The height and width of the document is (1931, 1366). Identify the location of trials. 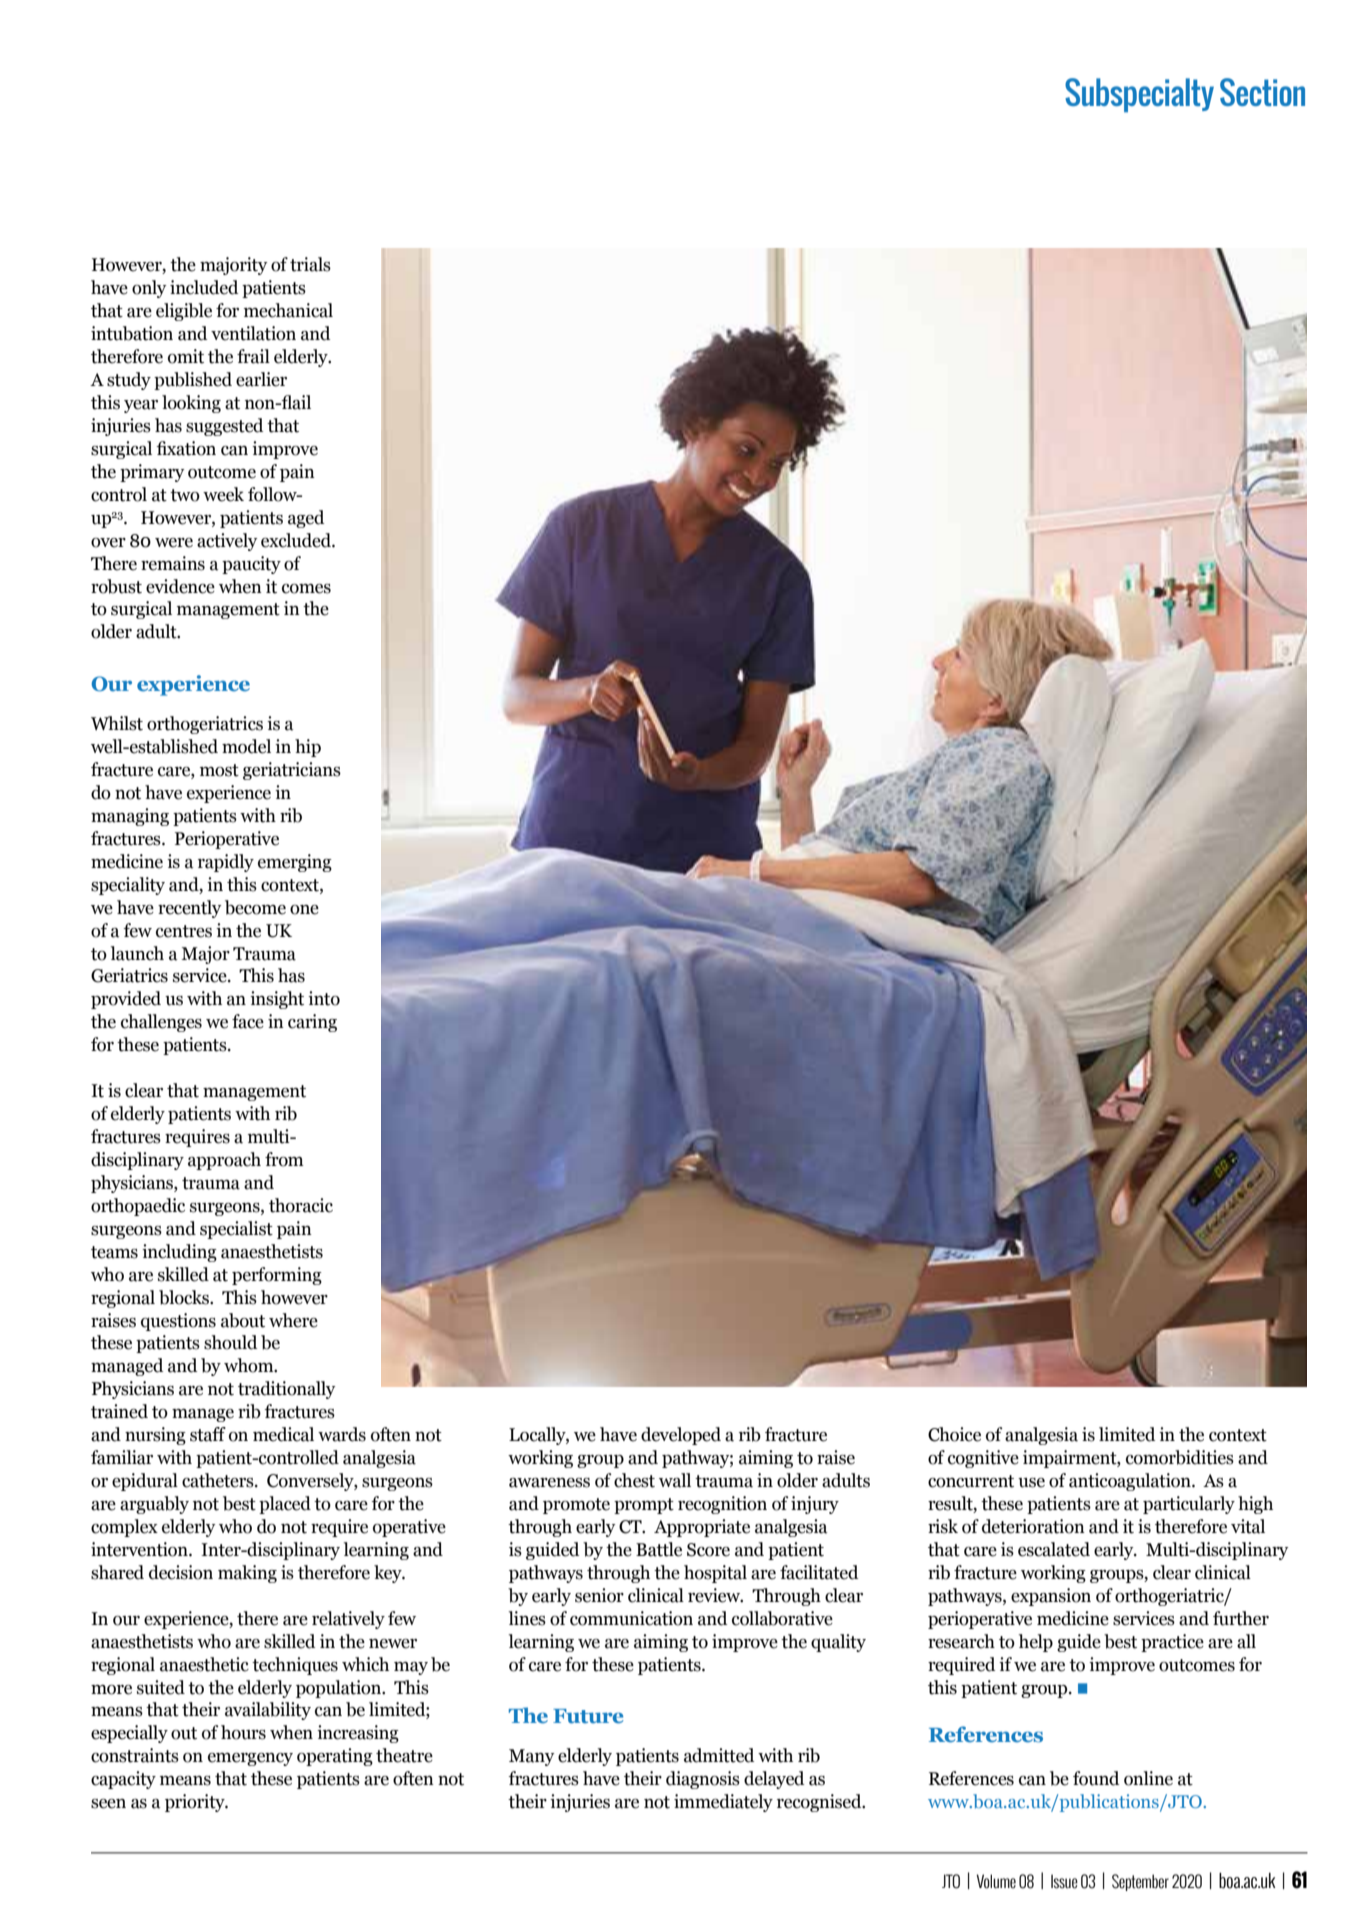
(310, 264).
